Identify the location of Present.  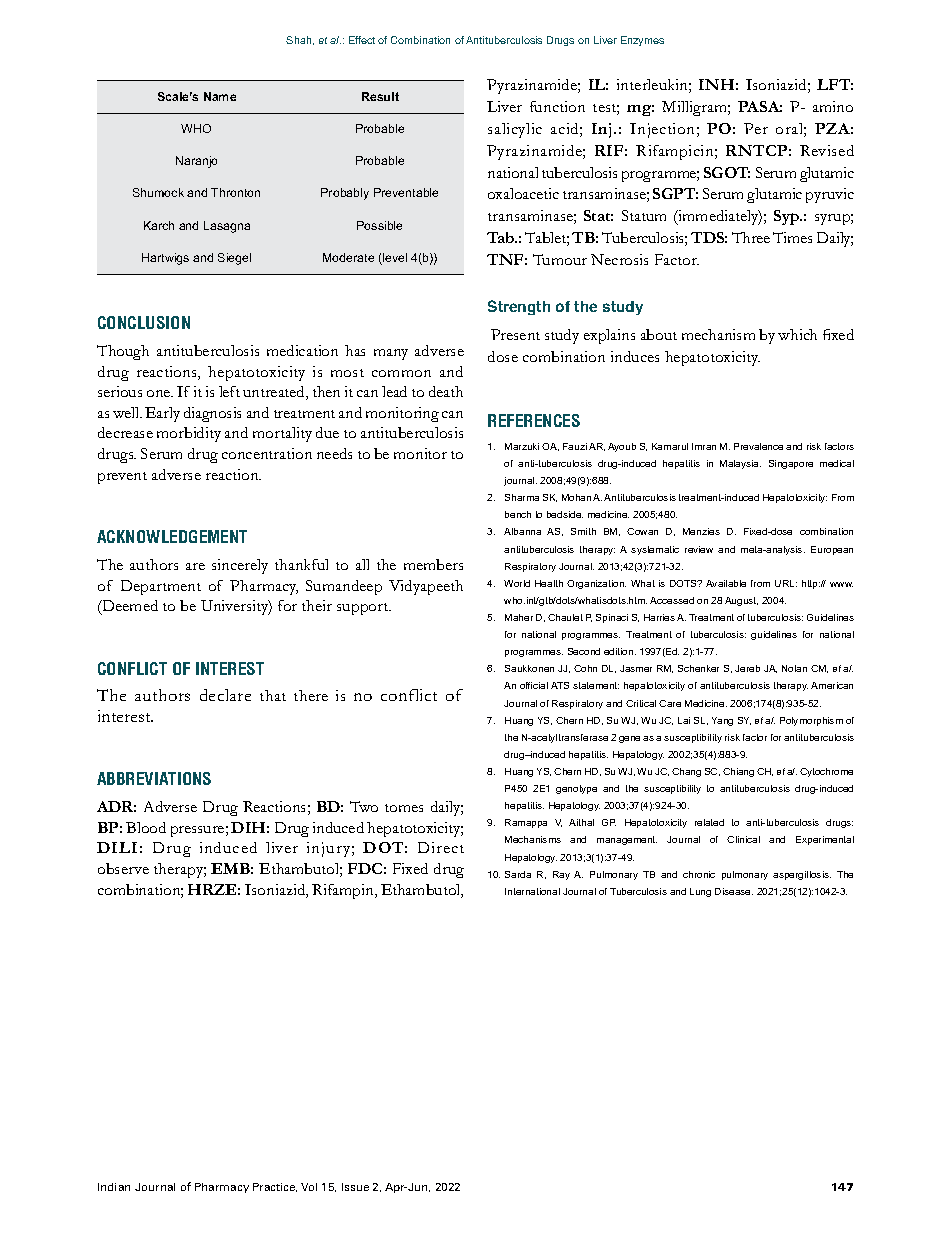
(515, 334).
